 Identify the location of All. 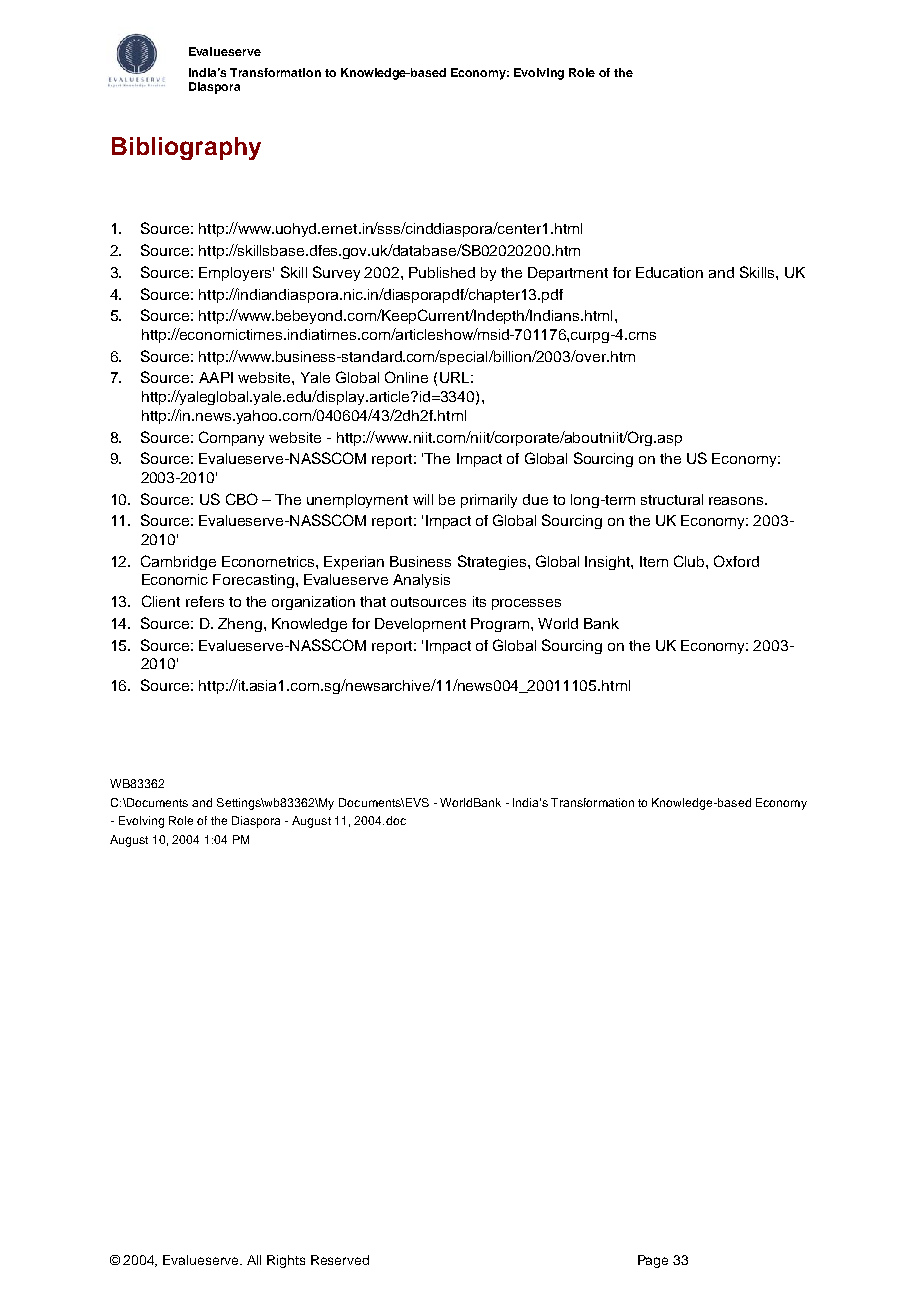
(254, 1260).
